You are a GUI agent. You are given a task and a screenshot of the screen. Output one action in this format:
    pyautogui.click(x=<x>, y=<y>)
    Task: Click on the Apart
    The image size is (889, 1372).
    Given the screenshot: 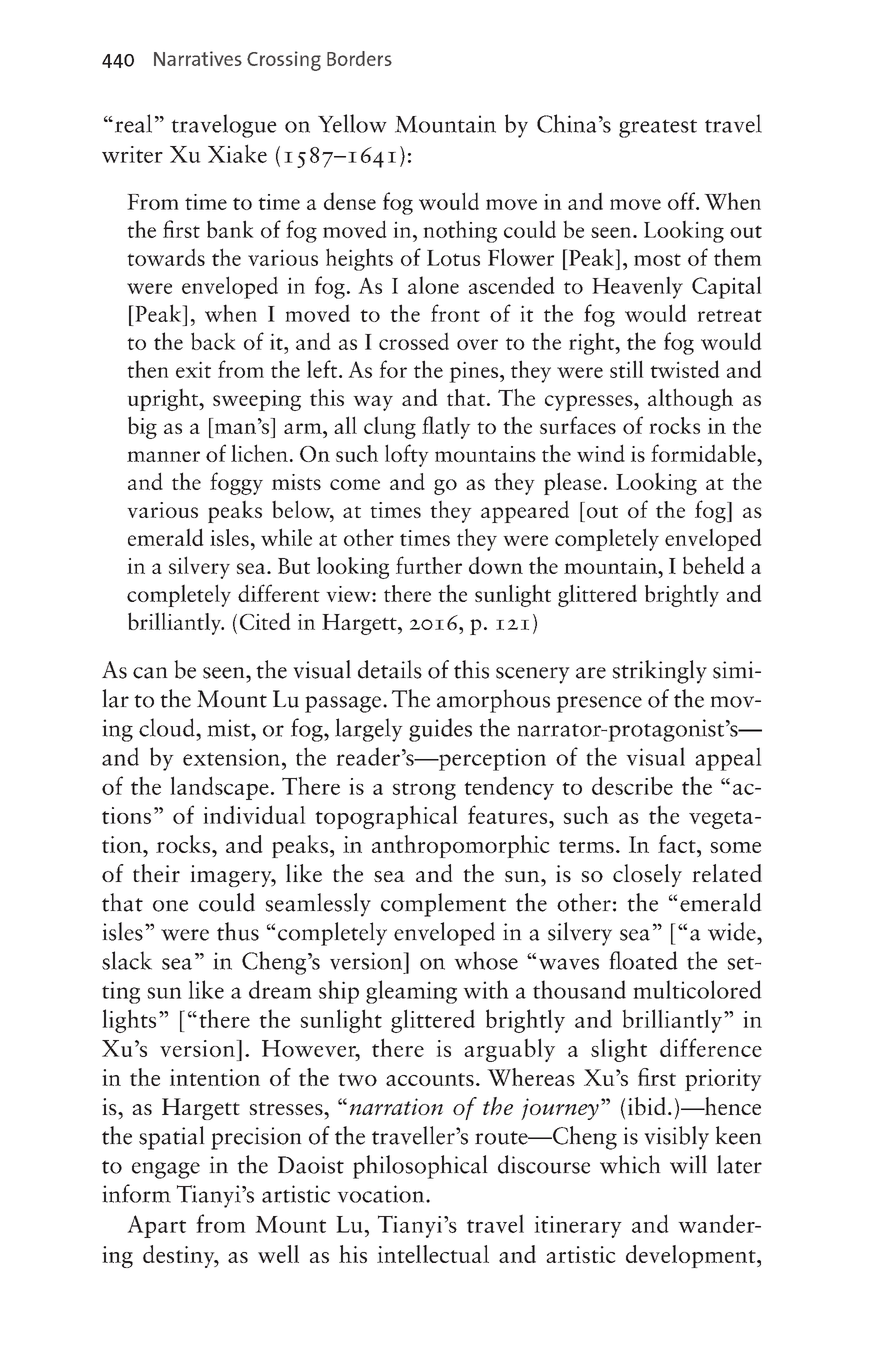 What is the action you would take?
    pyautogui.click(x=156, y=1226)
